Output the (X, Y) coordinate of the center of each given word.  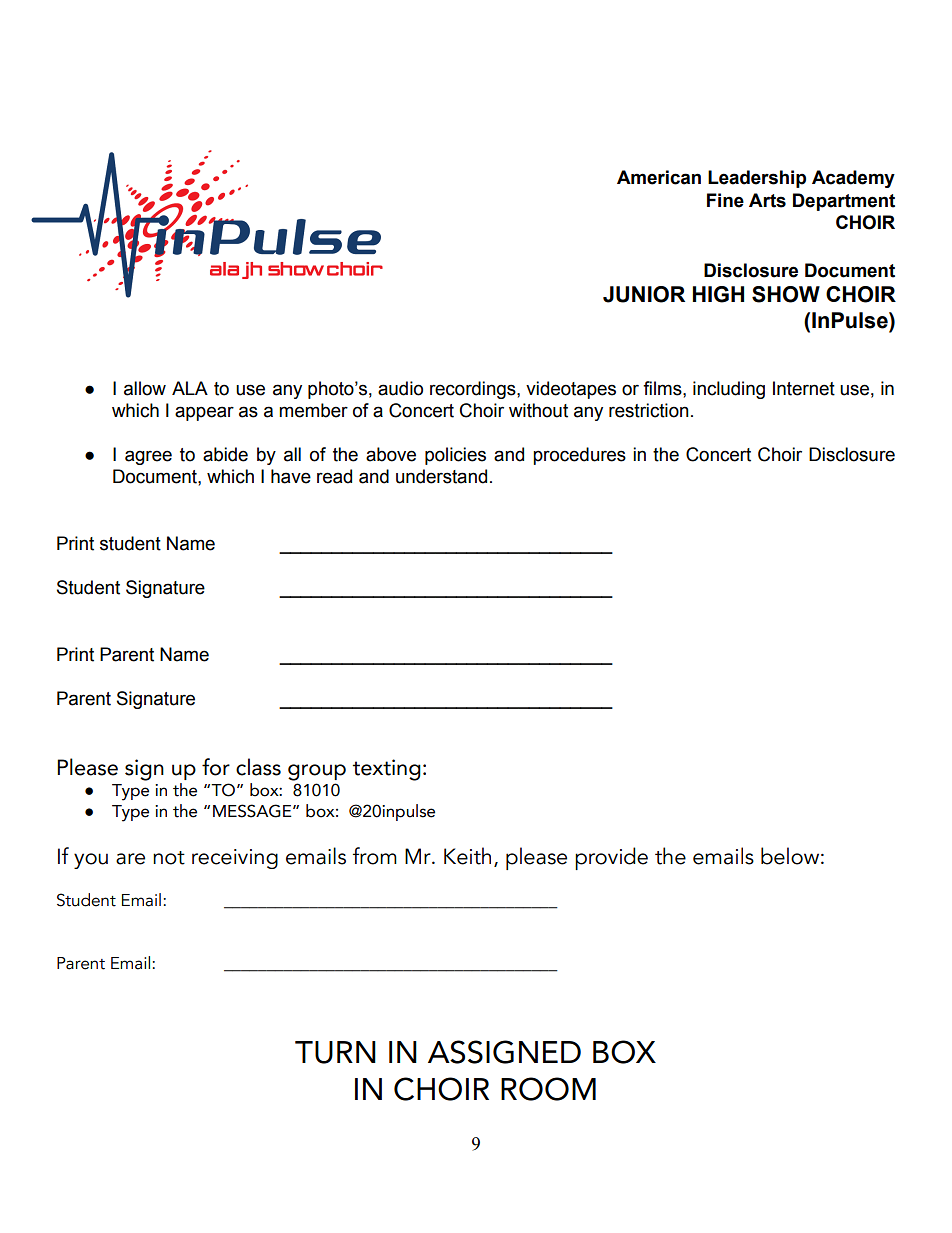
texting (387, 770)
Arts (767, 200)
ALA (190, 388)
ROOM (548, 1089)
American (659, 177)
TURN (335, 1052)
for (216, 767)
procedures (579, 456)
